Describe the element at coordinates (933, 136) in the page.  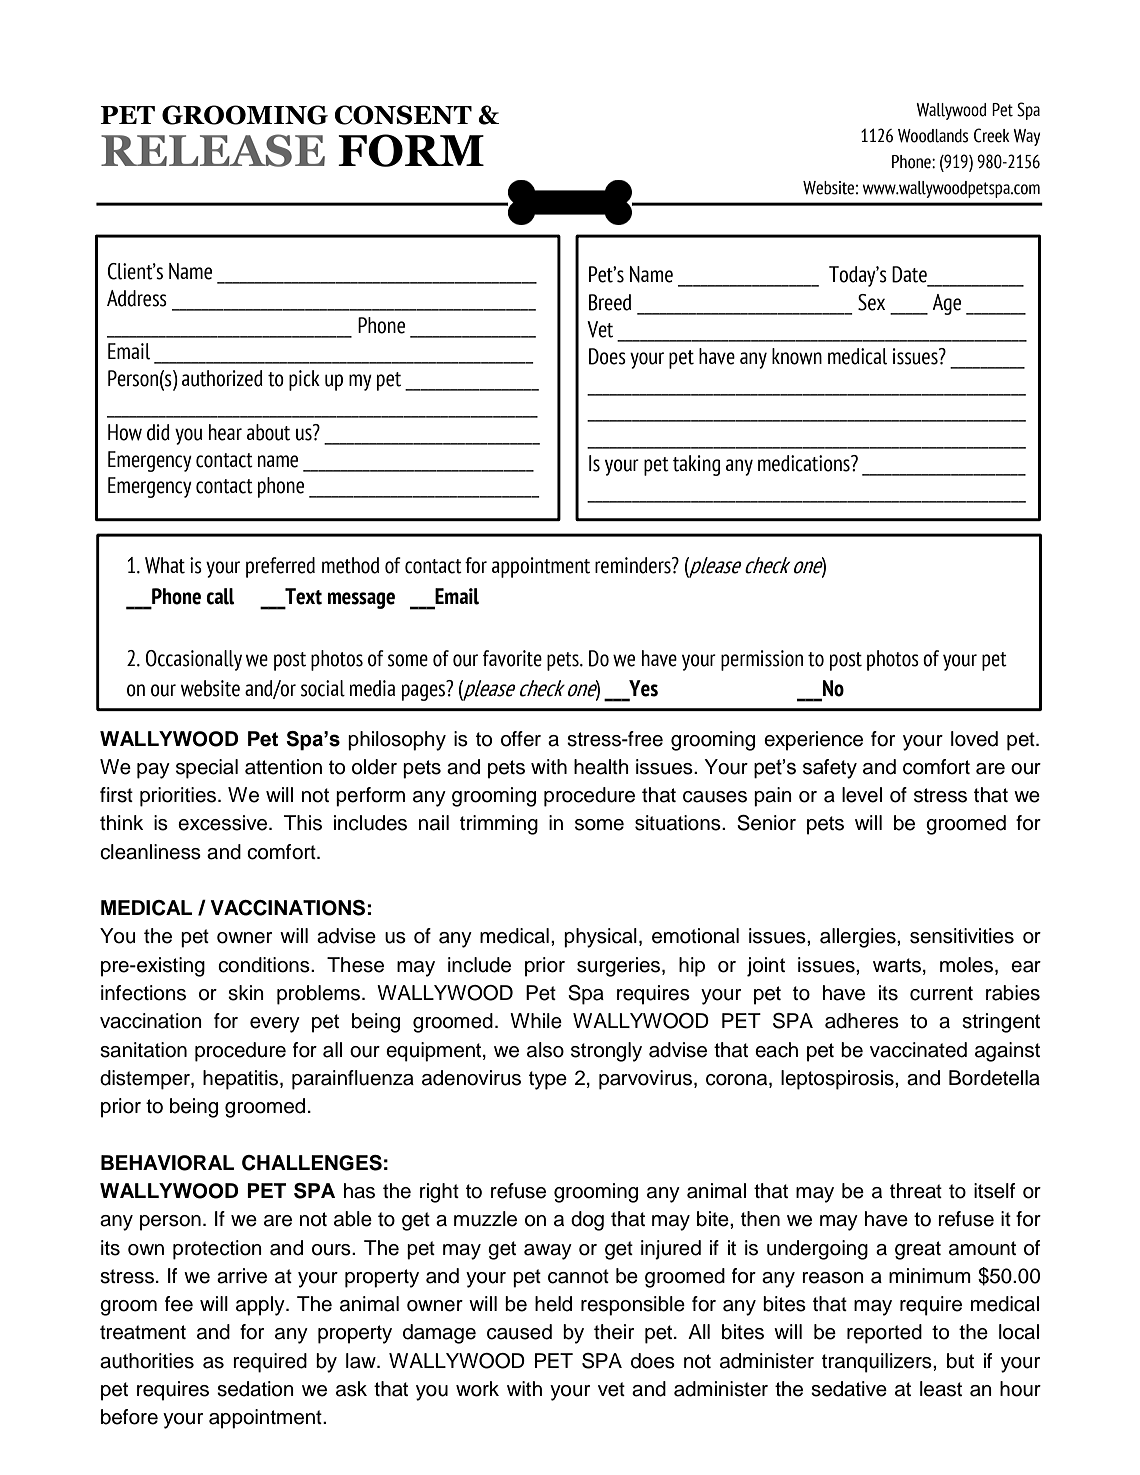
I see `Woodlands` at that location.
